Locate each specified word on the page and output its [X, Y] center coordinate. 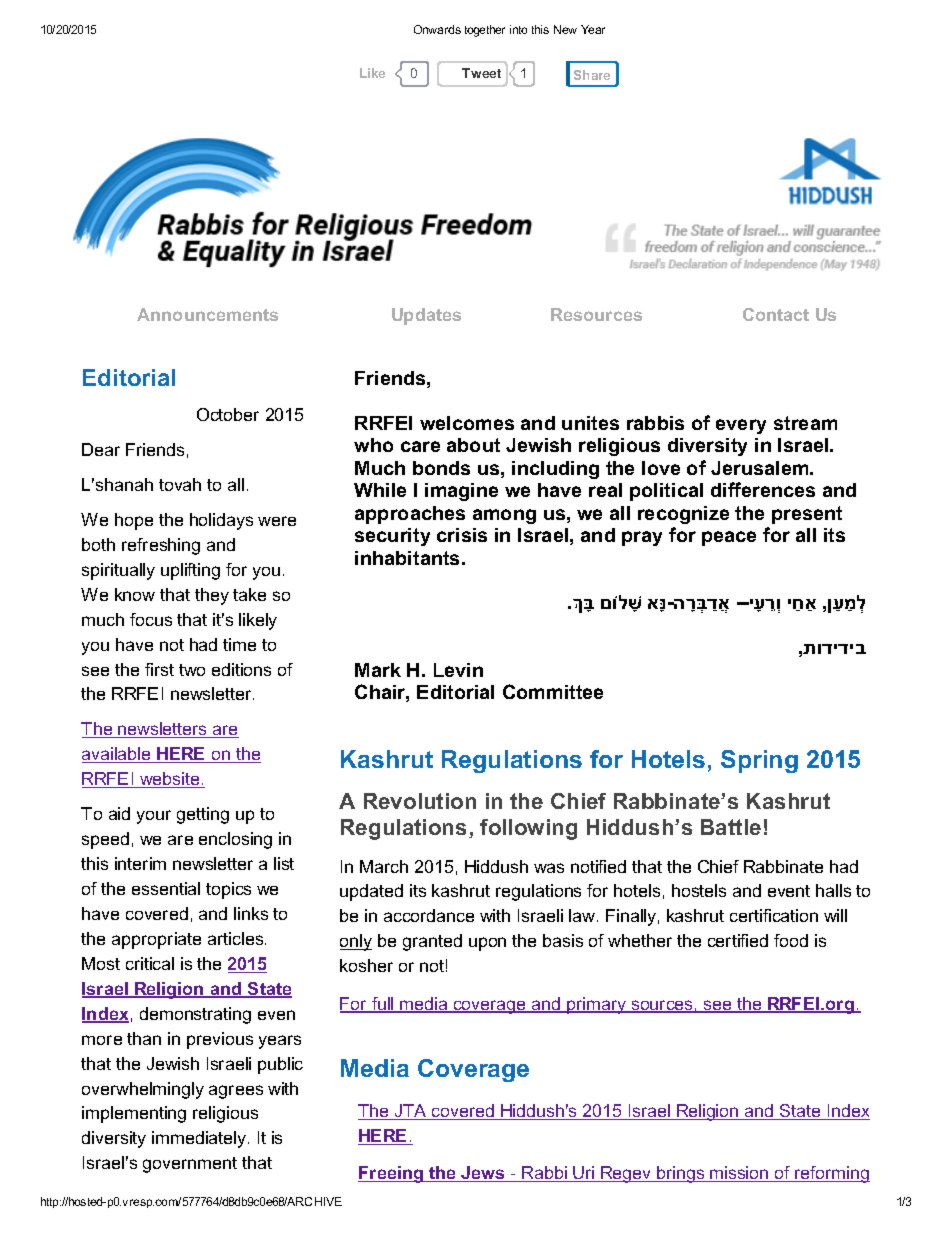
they [212, 596]
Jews [483, 1174]
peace [729, 538]
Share [592, 75]
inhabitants [409, 558]
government [190, 1165]
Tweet [481, 73]
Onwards [437, 29]
